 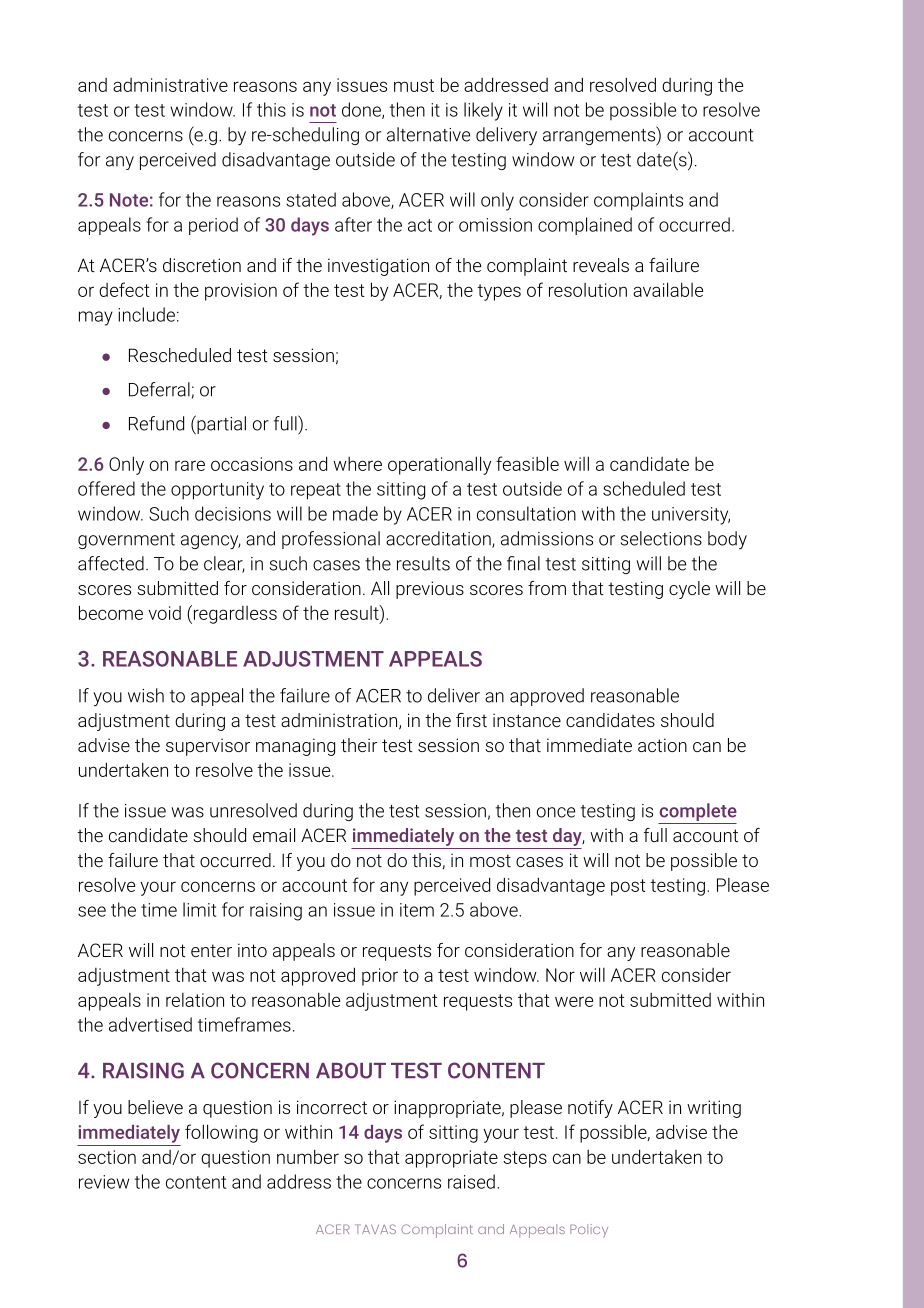 What do you see at coordinates (199, 909) in the page?
I see `limit` at bounding box center [199, 909].
